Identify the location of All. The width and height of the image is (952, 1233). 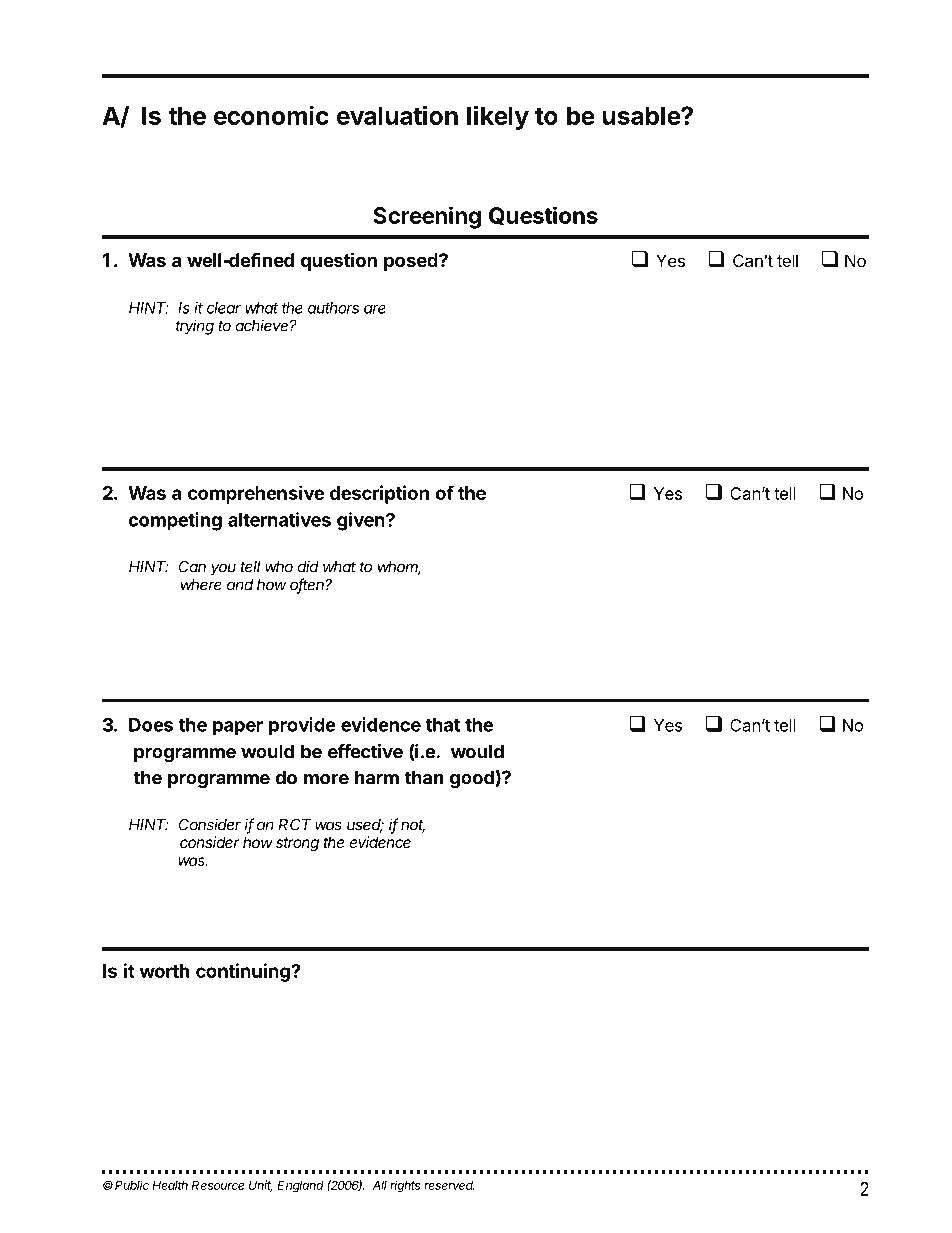
(379, 1185).
